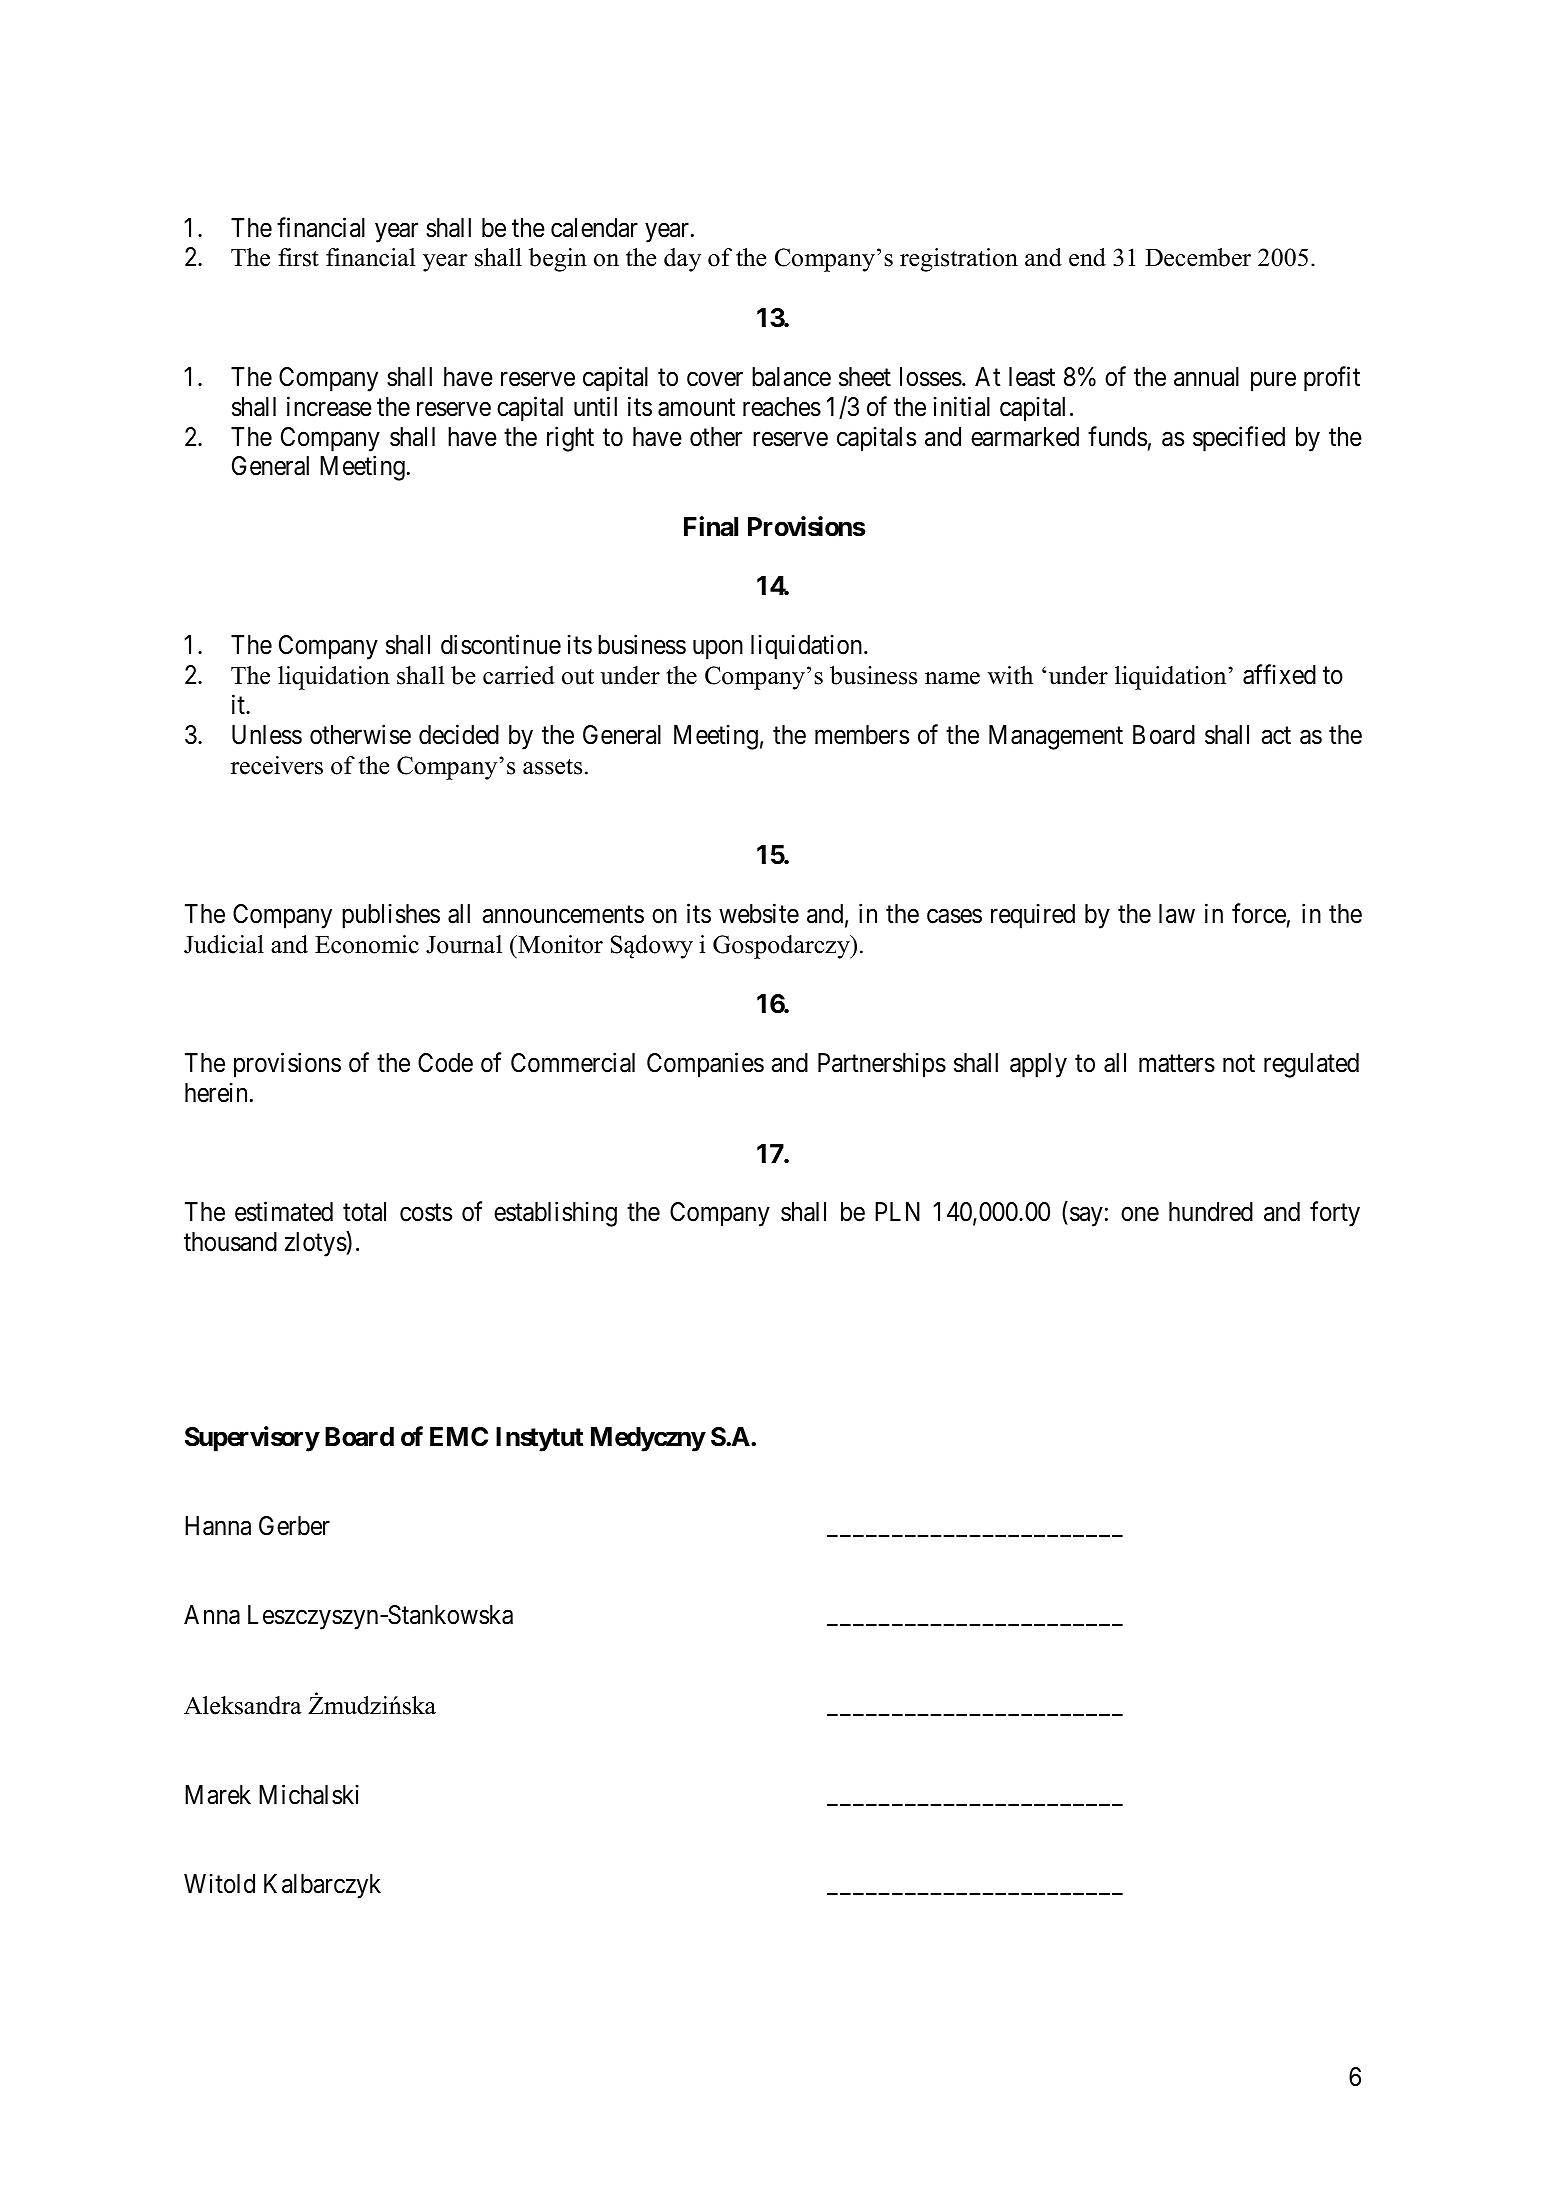 This page has height=2185, width=1545. Describe the element at coordinates (791, 377) in the page. I see `balance` at that location.
